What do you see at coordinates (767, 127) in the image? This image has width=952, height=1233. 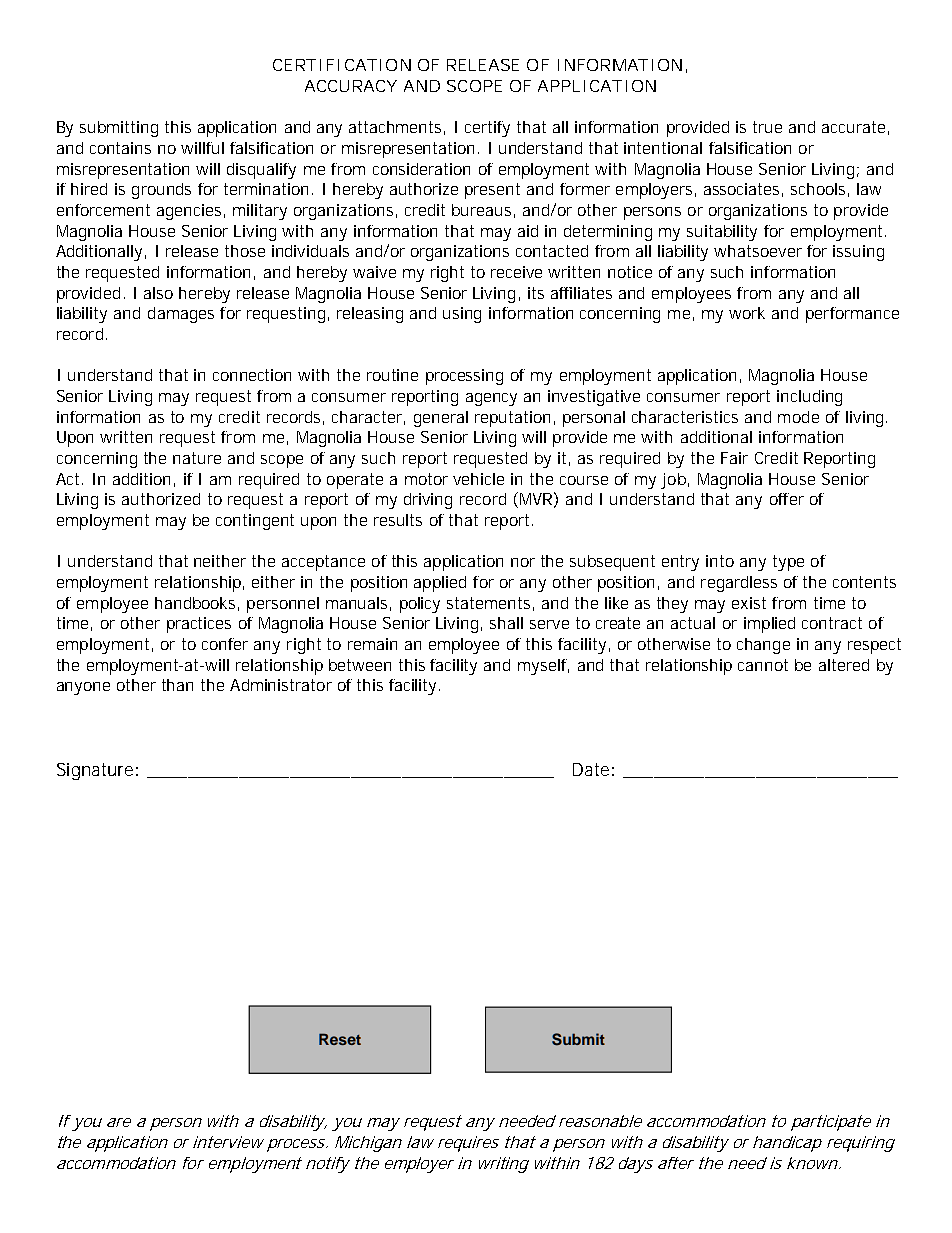 I see `true` at bounding box center [767, 127].
